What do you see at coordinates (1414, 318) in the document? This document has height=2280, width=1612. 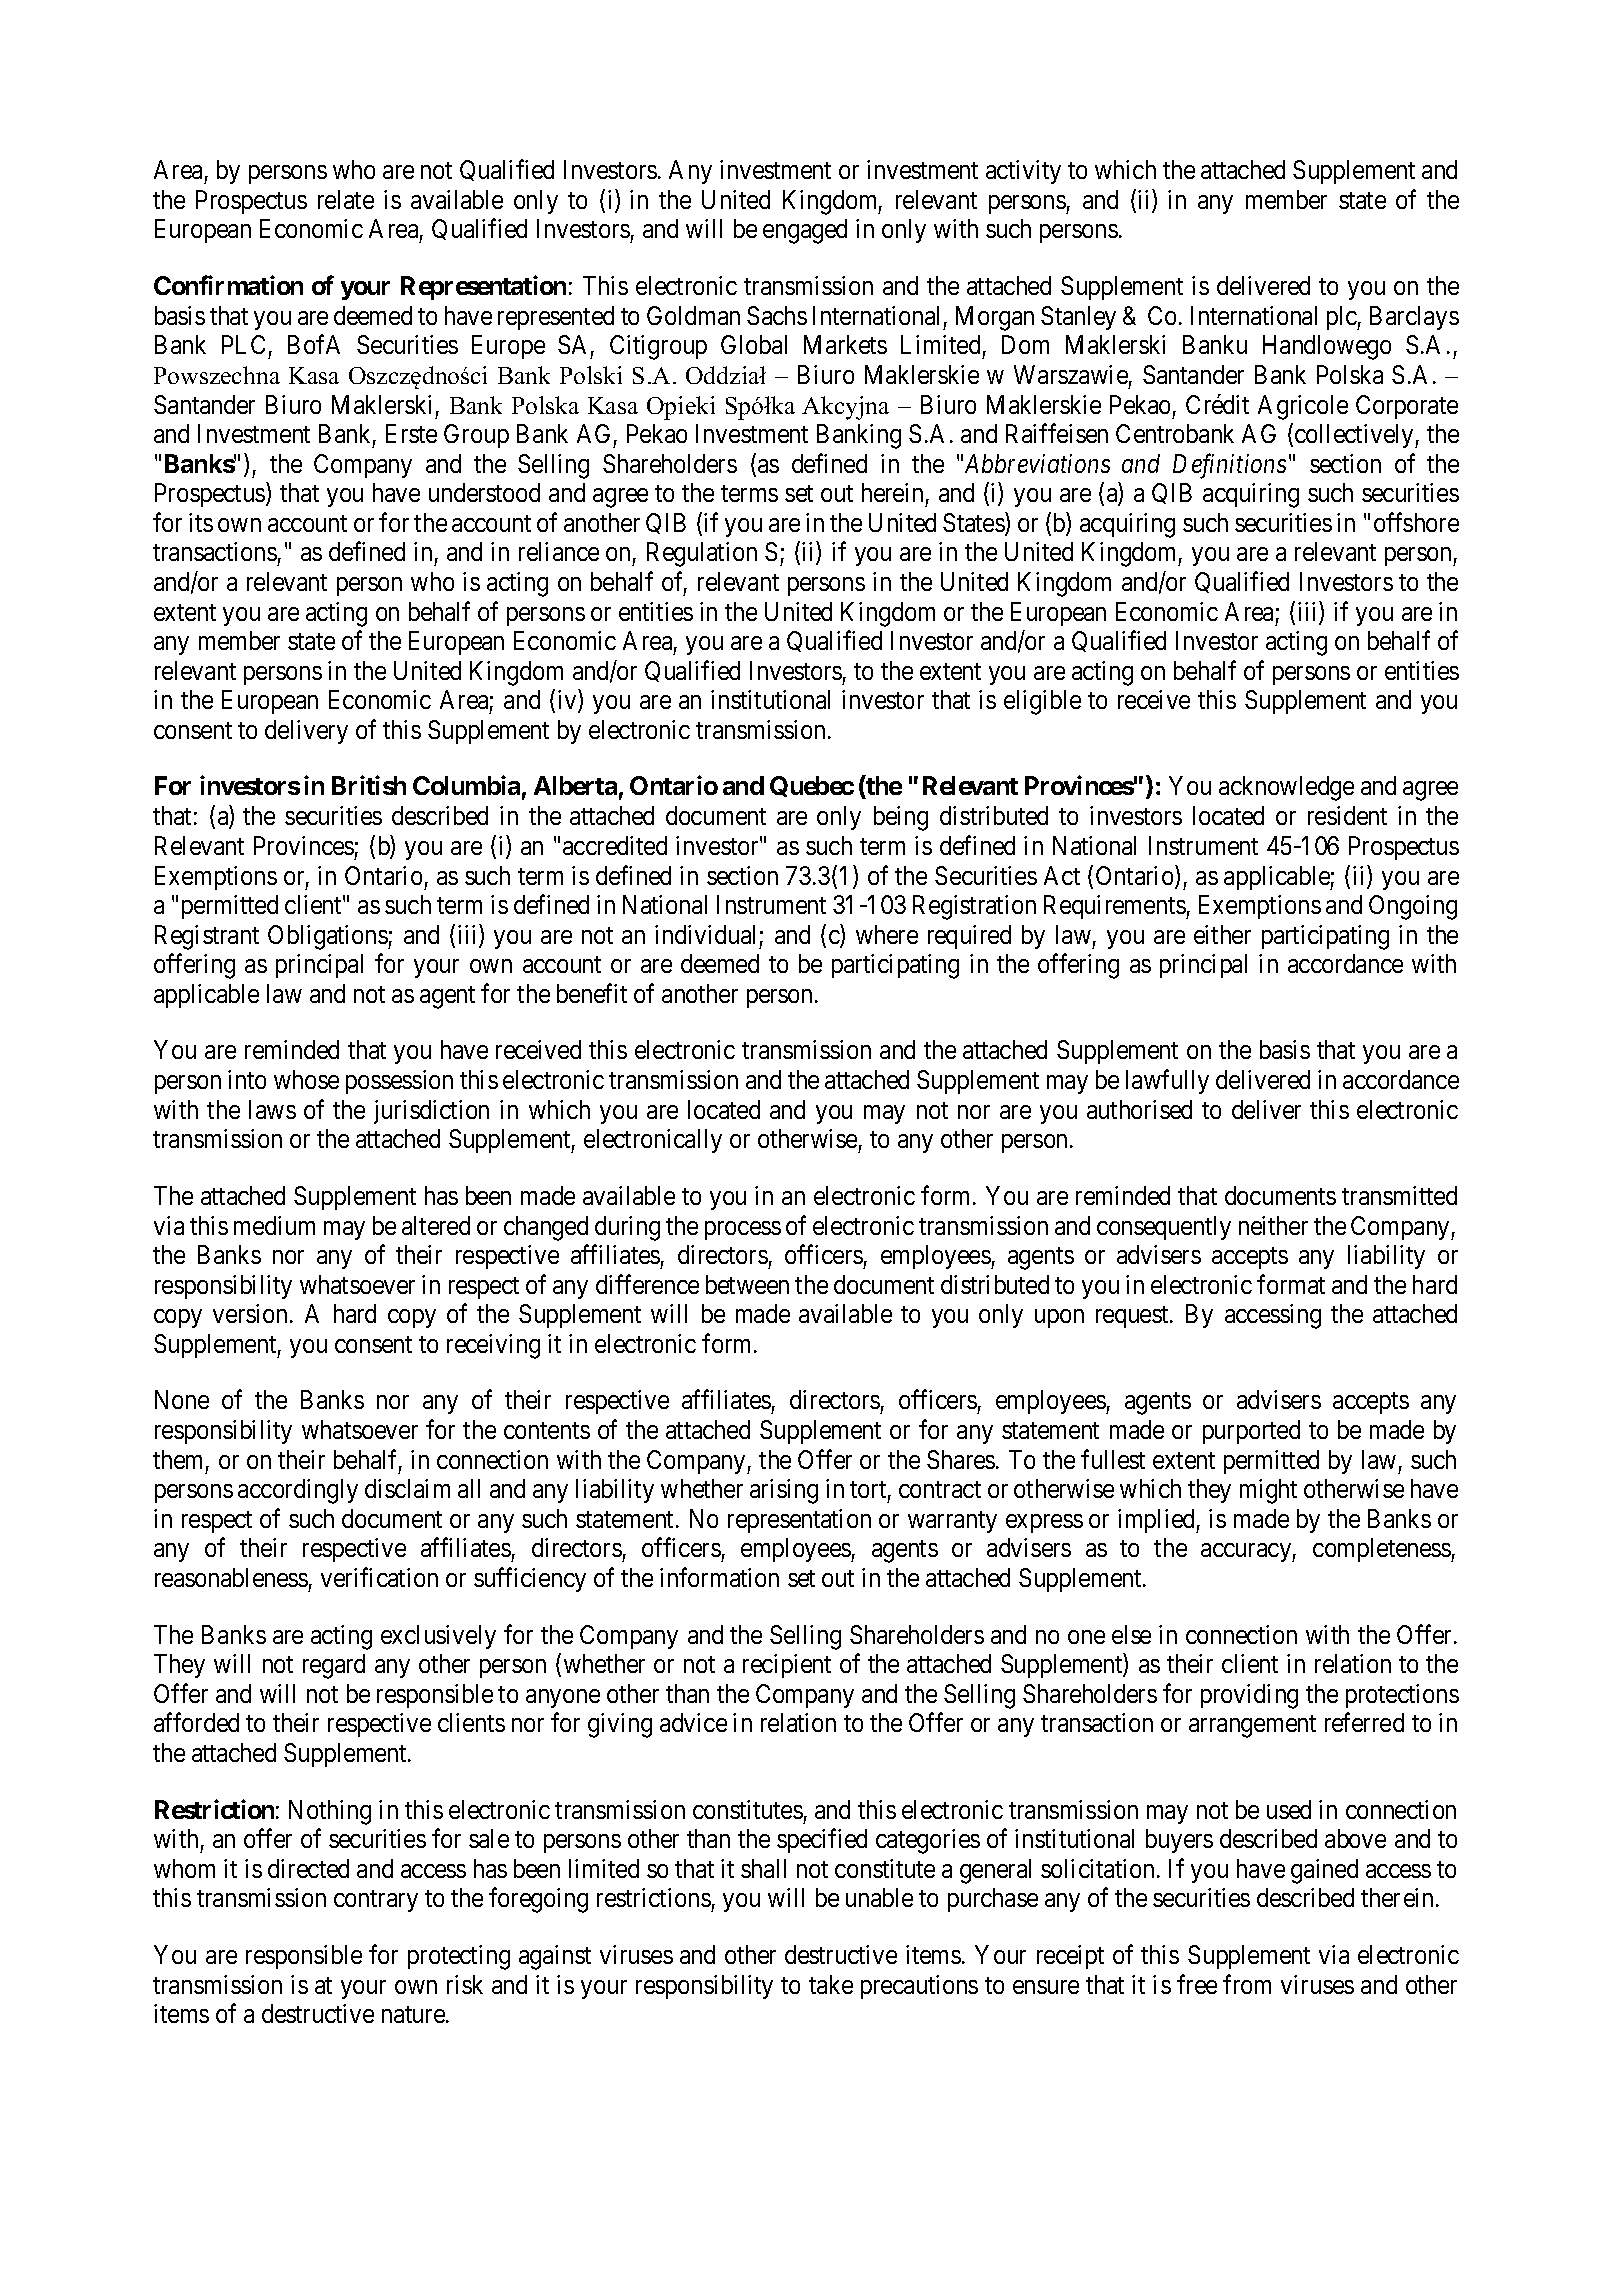 I see `Barclays` at bounding box center [1414, 318].
